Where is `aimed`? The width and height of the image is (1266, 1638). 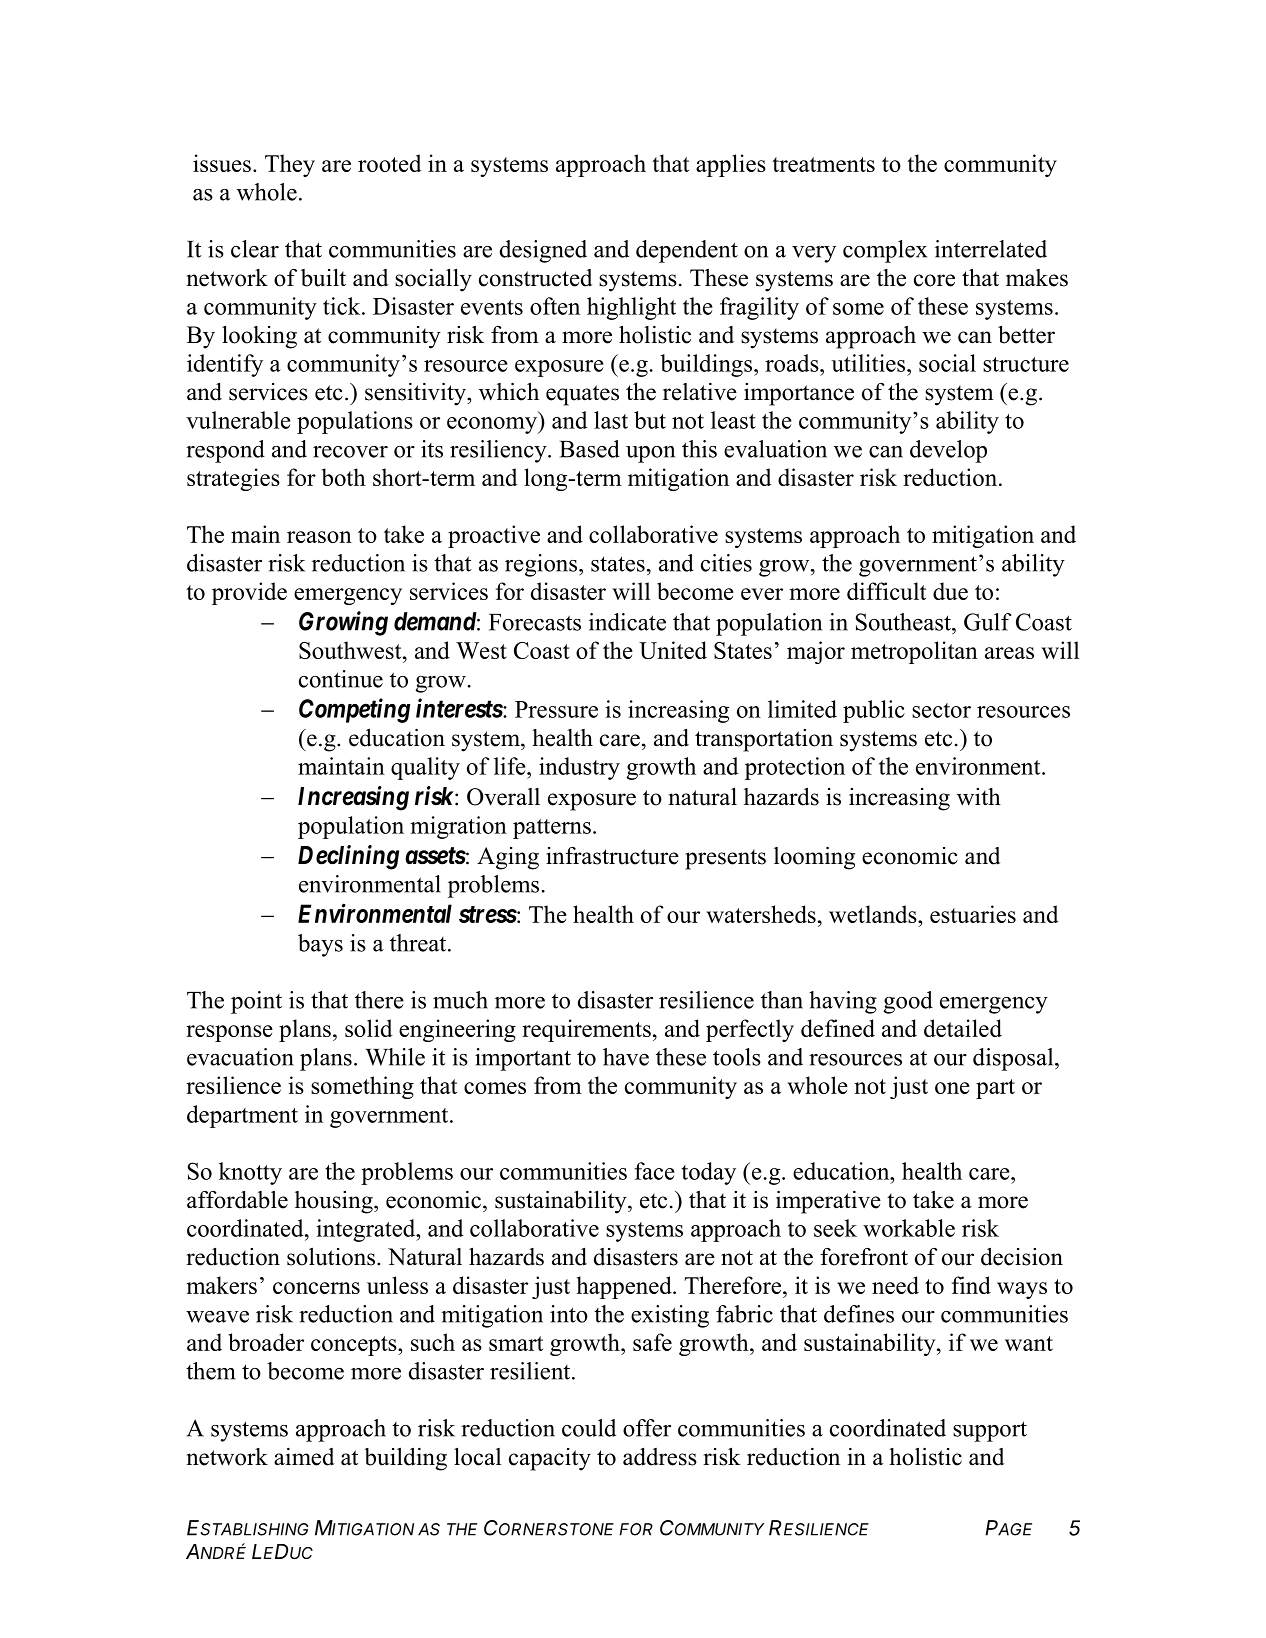
aimed is located at coordinates (304, 1457).
